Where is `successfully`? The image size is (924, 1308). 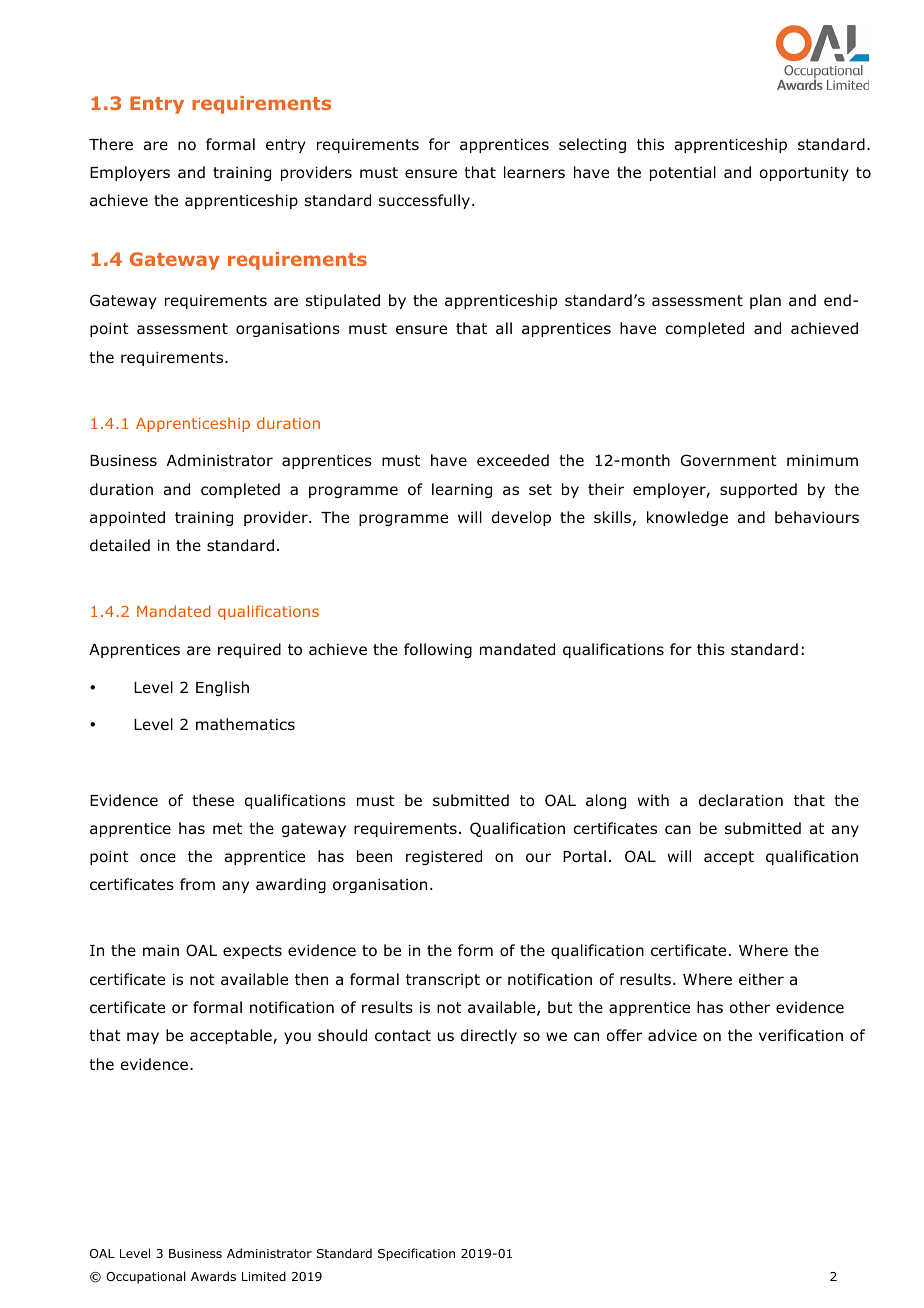
successfully is located at coordinates (426, 201).
